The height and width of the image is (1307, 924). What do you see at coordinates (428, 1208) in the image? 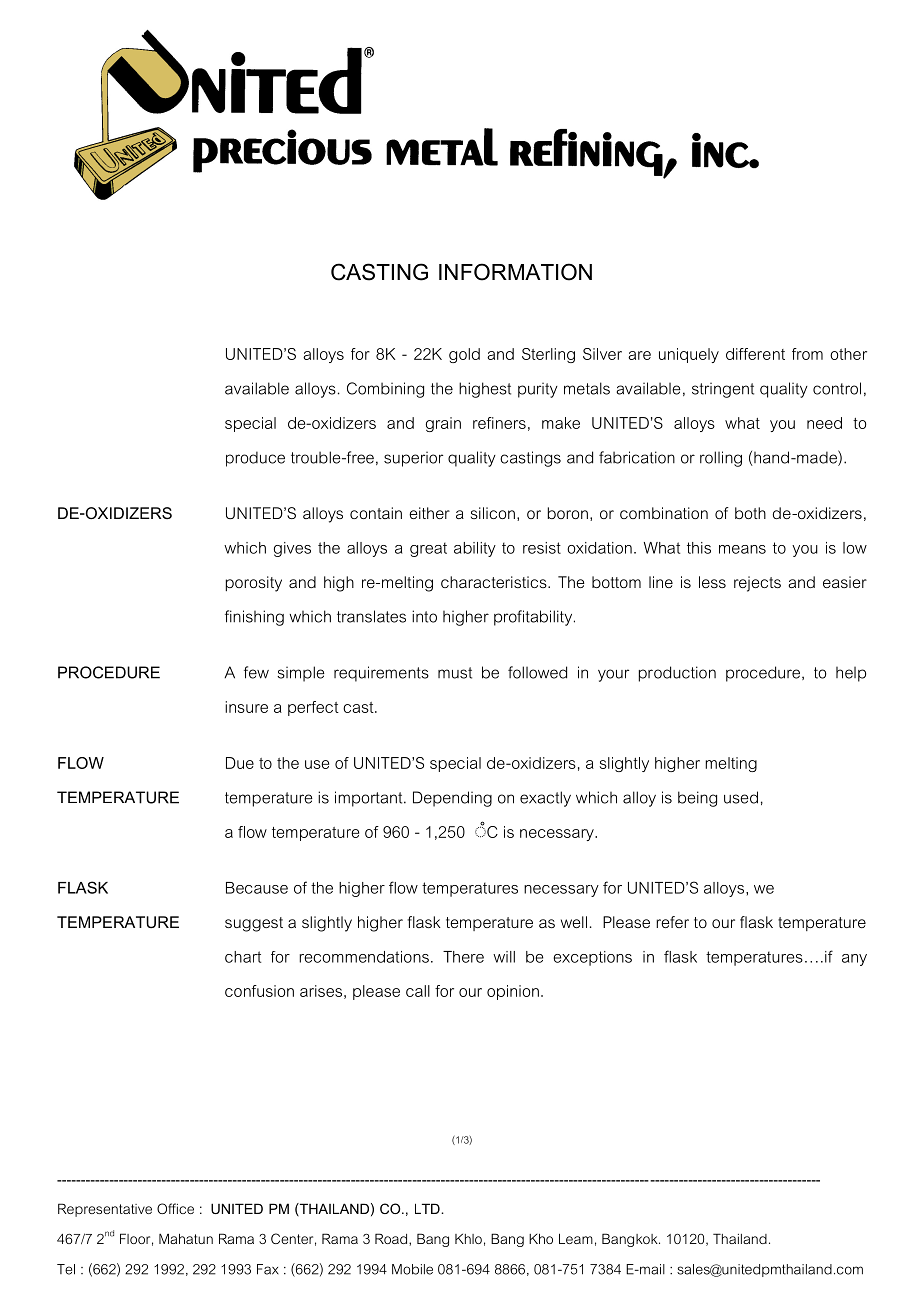
I see `LTD` at bounding box center [428, 1208].
